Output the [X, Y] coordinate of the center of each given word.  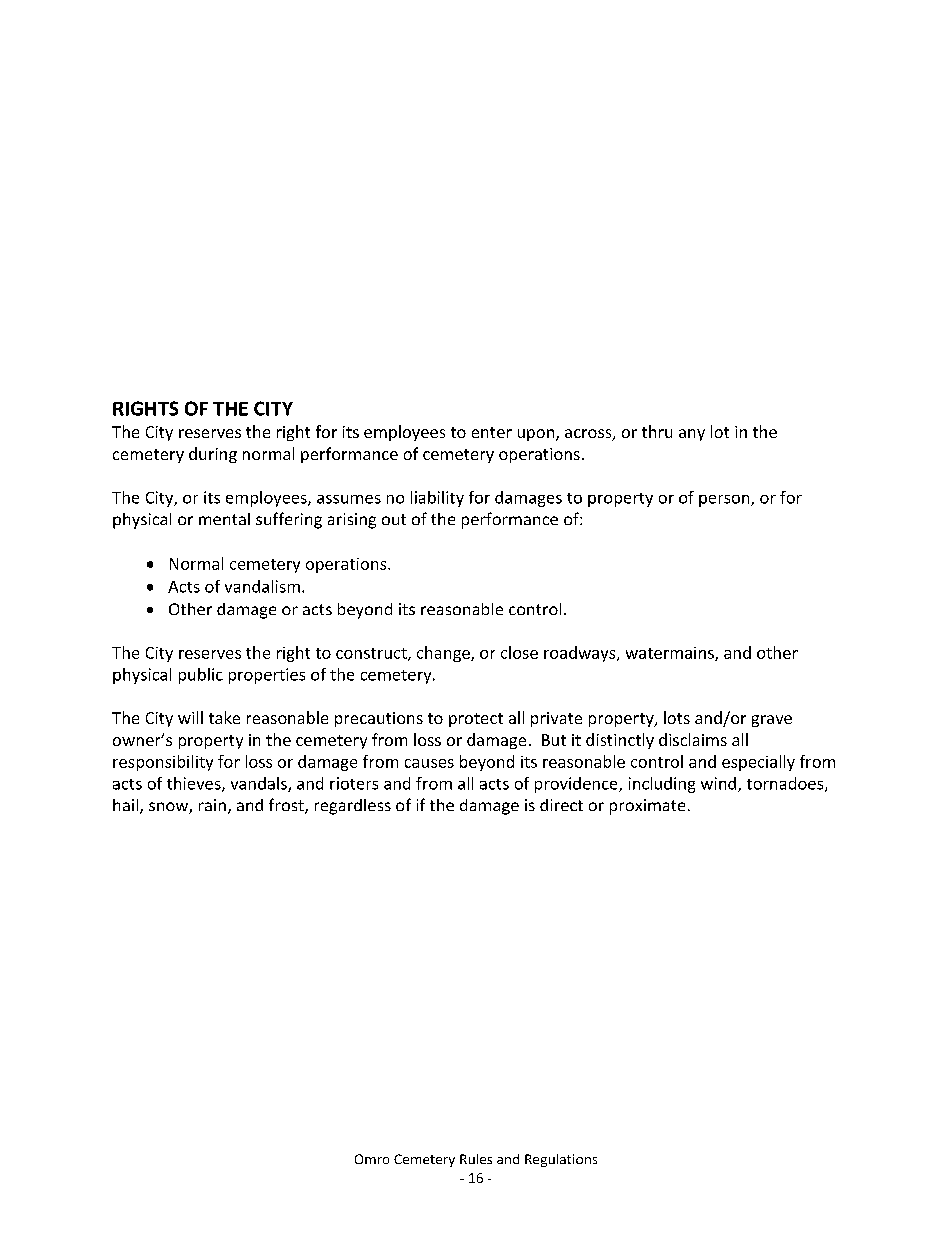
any [692, 435]
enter [492, 432]
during [213, 455]
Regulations [561, 1160]
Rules [476, 1159]
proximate [647, 807]
